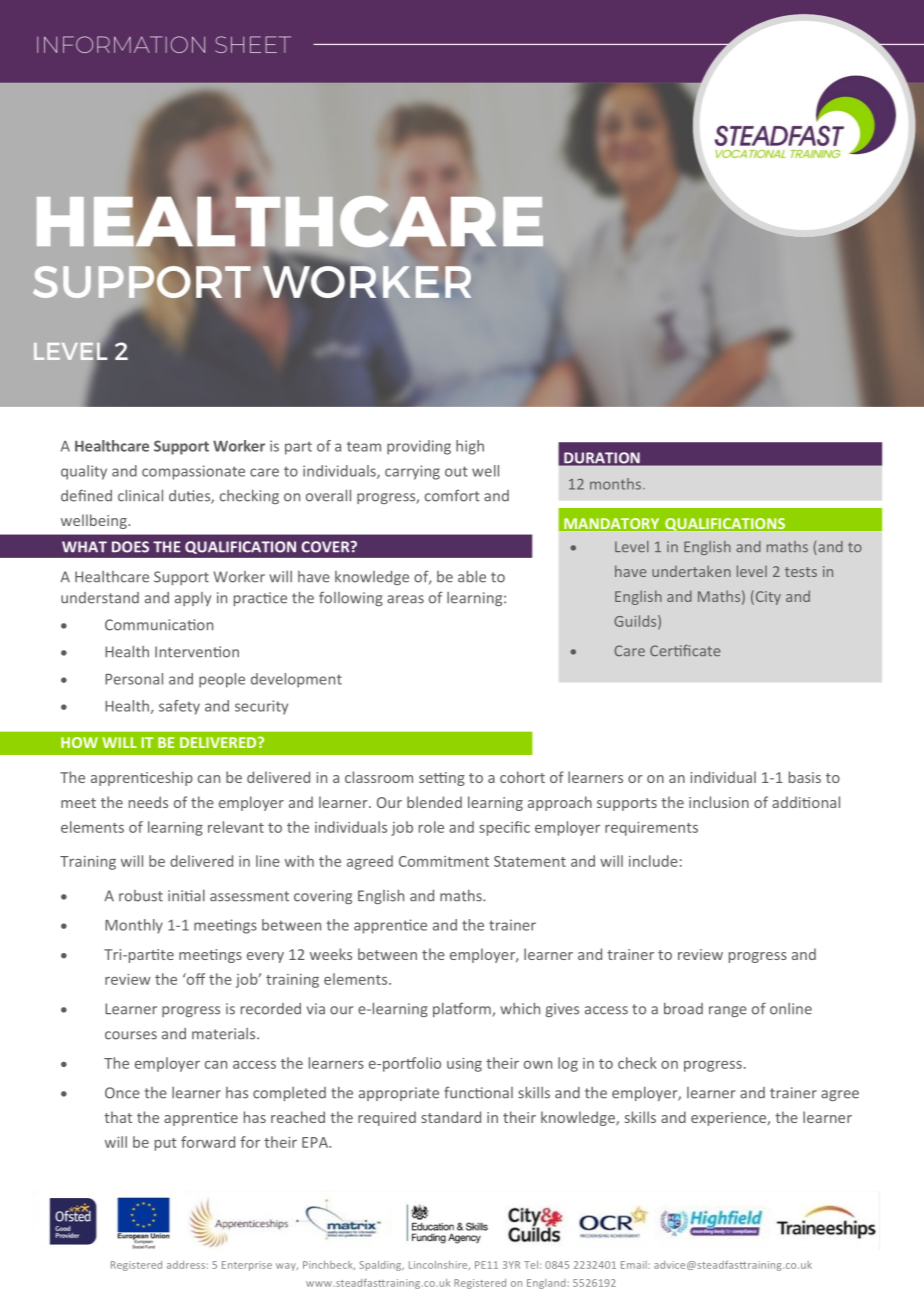 This screenshot has height=1308, width=924. What do you see at coordinates (615, 484) in the screenshot?
I see `months` at bounding box center [615, 484].
